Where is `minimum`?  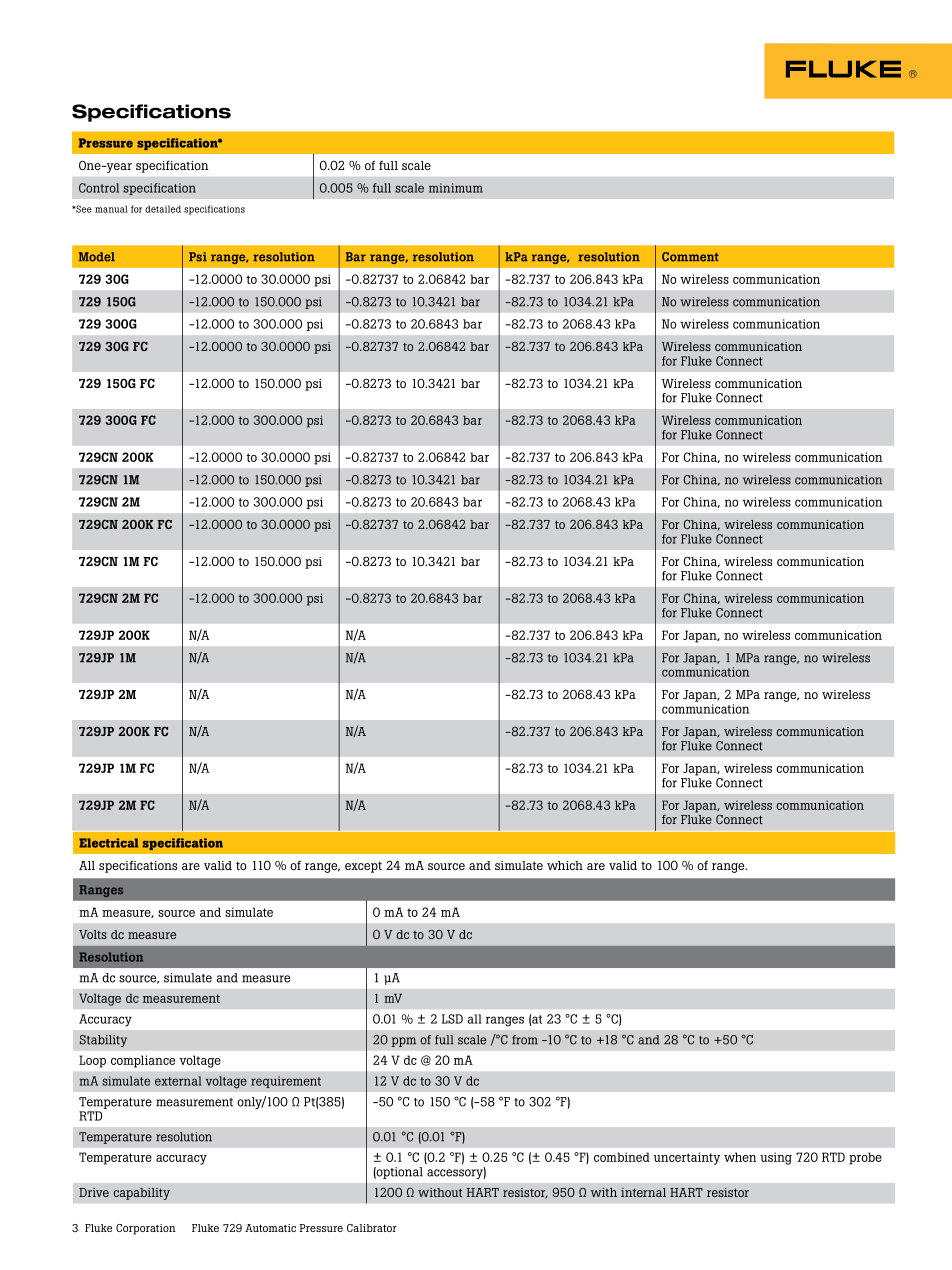 minimum is located at coordinates (456, 188).
